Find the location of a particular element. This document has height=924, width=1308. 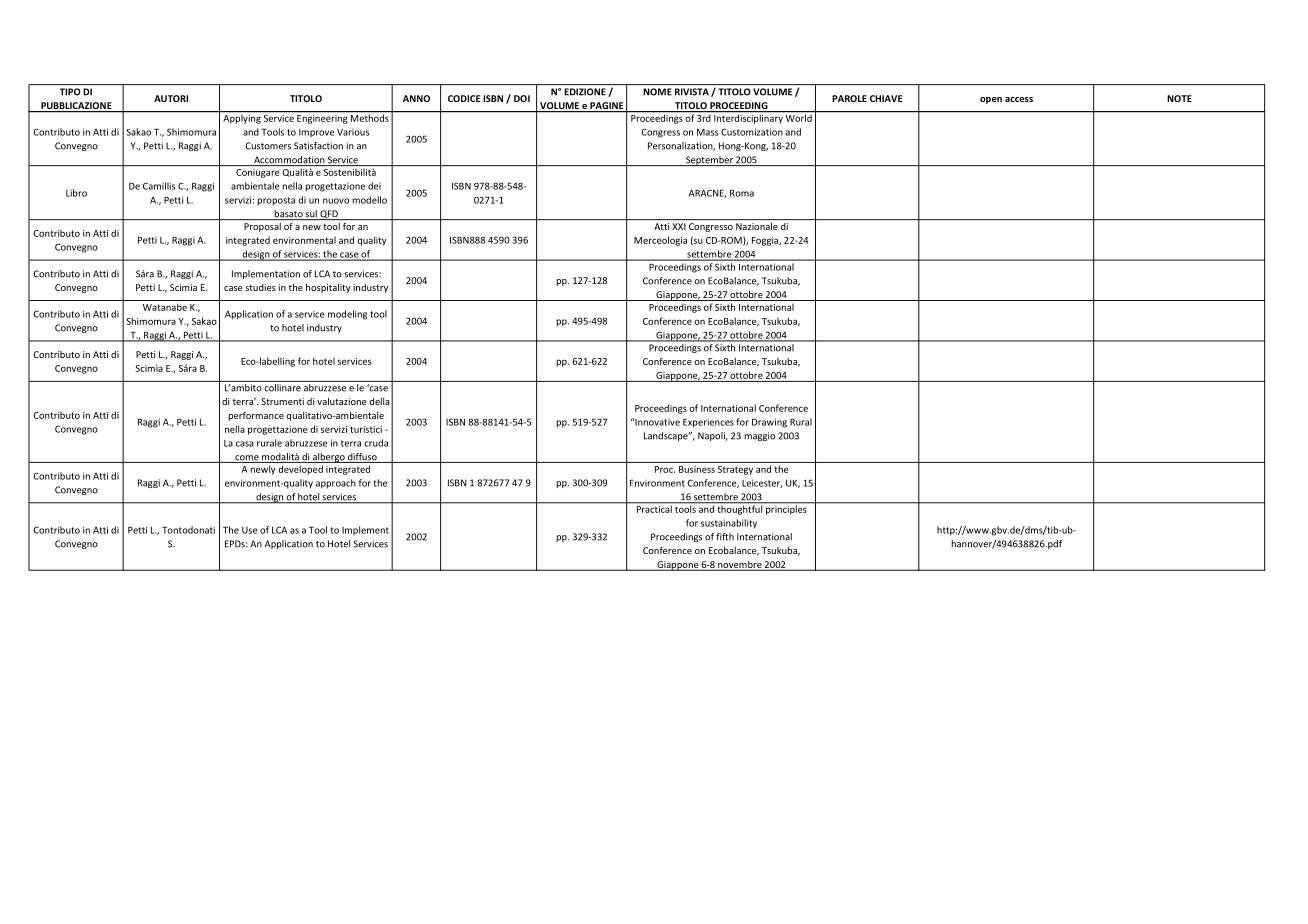

novembre is located at coordinates (740, 565).
